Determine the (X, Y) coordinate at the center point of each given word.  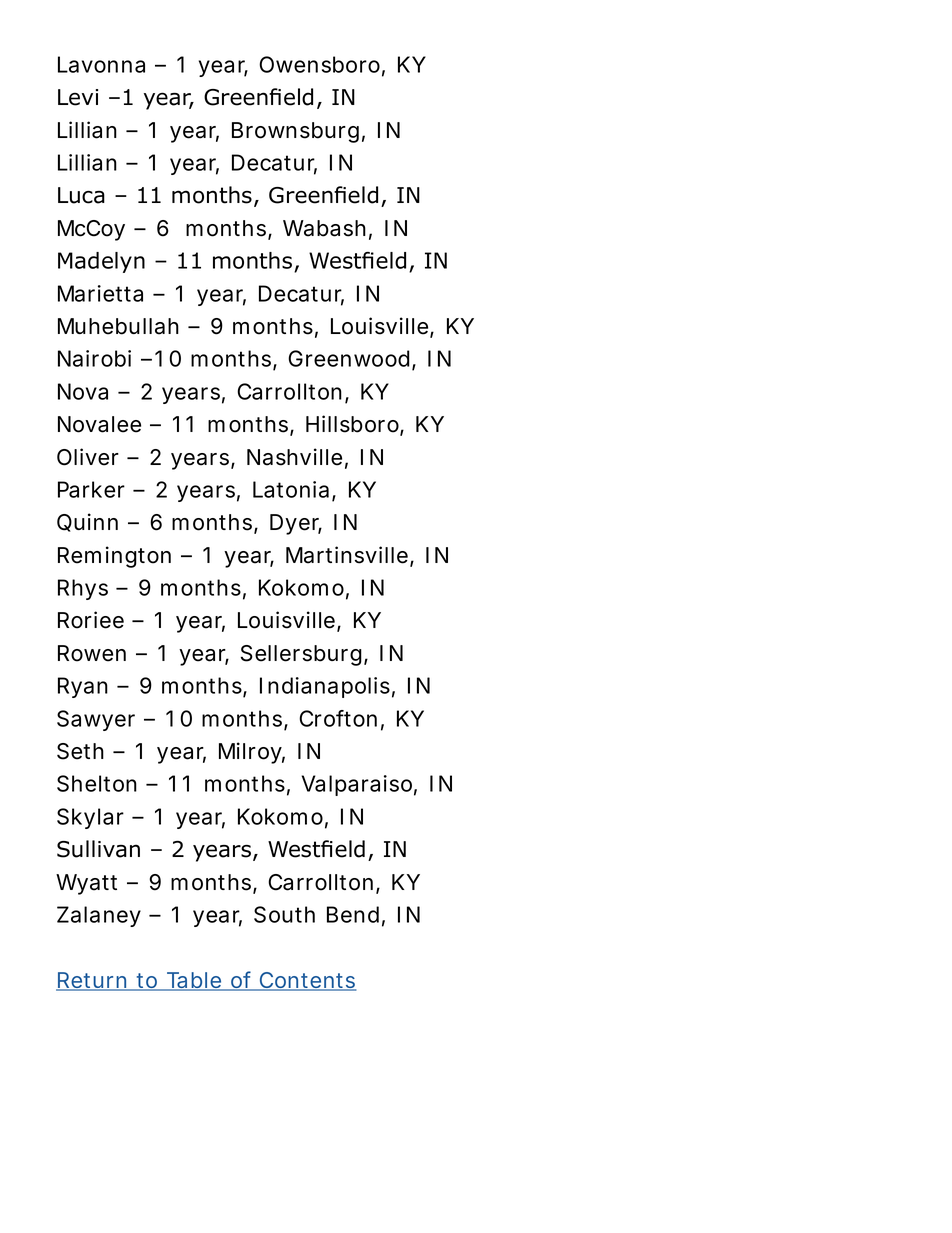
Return (92, 981)
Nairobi (94, 358)
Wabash (324, 228)
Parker (91, 489)
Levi (78, 97)
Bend (353, 914)
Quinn (87, 522)
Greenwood (349, 358)
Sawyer (96, 720)
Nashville (294, 457)
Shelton (97, 783)
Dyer (296, 524)
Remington (114, 557)
